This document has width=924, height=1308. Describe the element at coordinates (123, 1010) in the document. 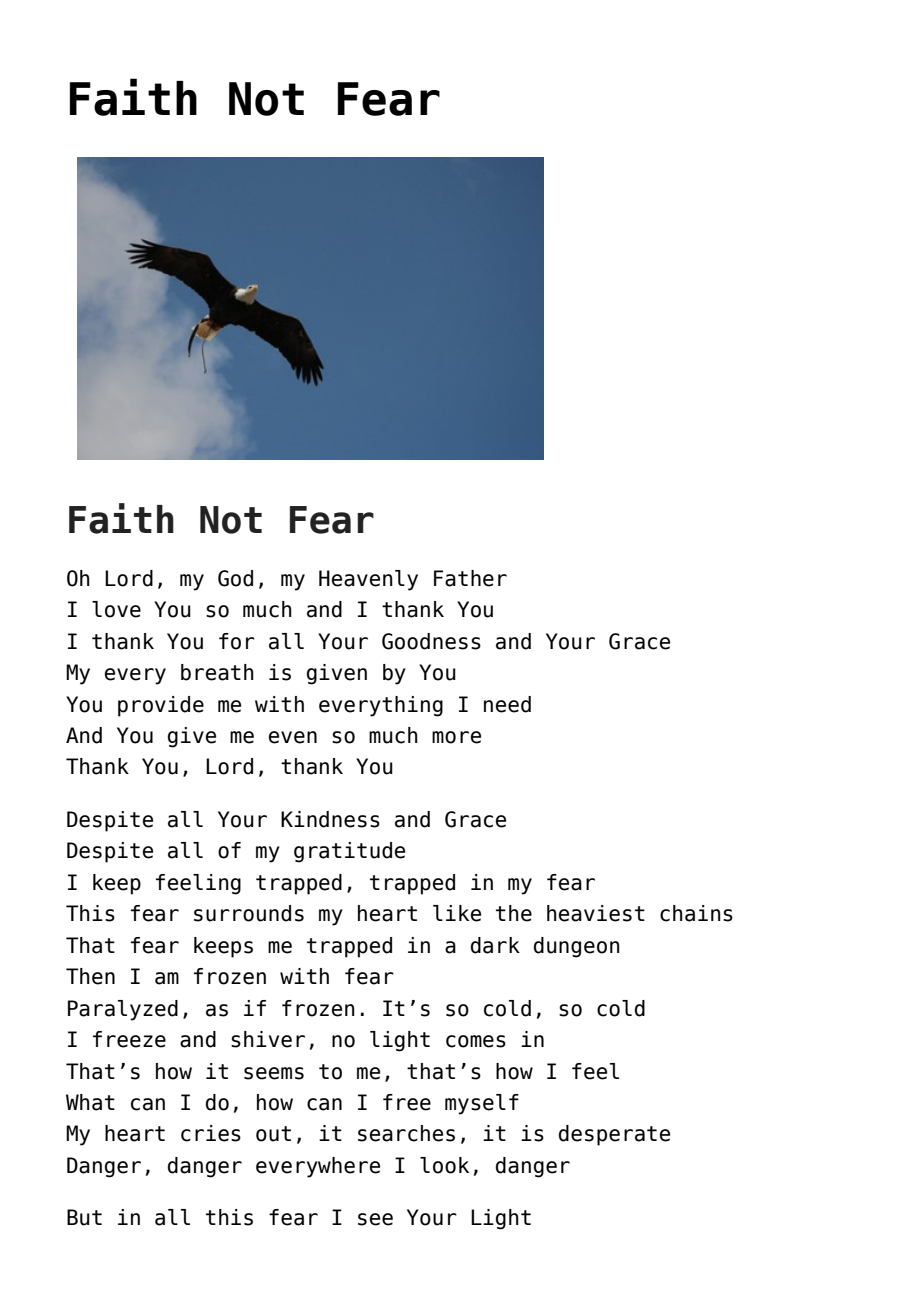

I see `Paralyzed` at that location.
